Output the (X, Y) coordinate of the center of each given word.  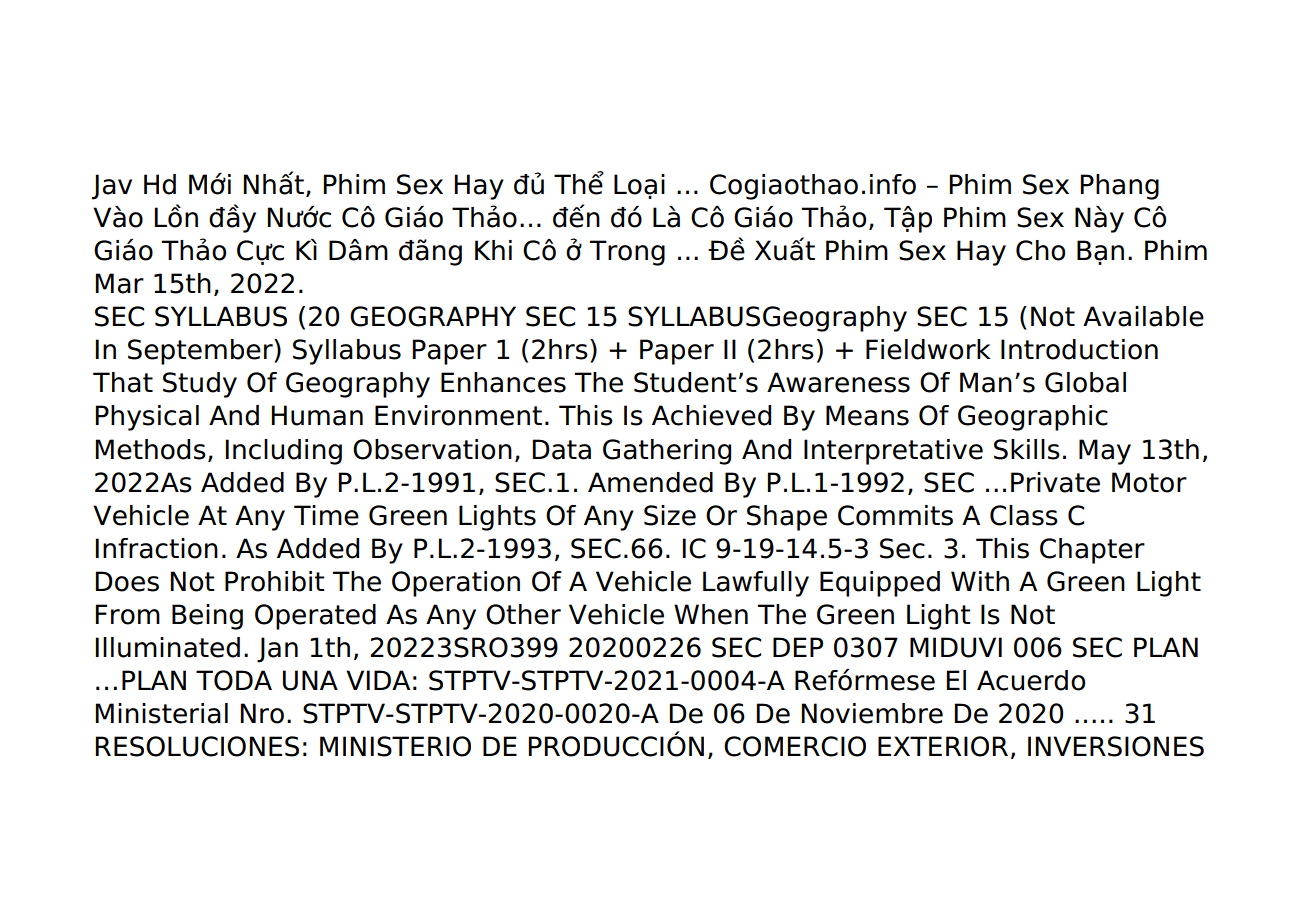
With (980, 581)
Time (326, 515)
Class (1024, 515)
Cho (1040, 250)
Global (1085, 382)
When (711, 614)
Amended (650, 482)
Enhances (503, 382)
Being (207, 617)
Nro (262, 713)
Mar (120, 283)
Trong (627, 253)
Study (200, 385)
